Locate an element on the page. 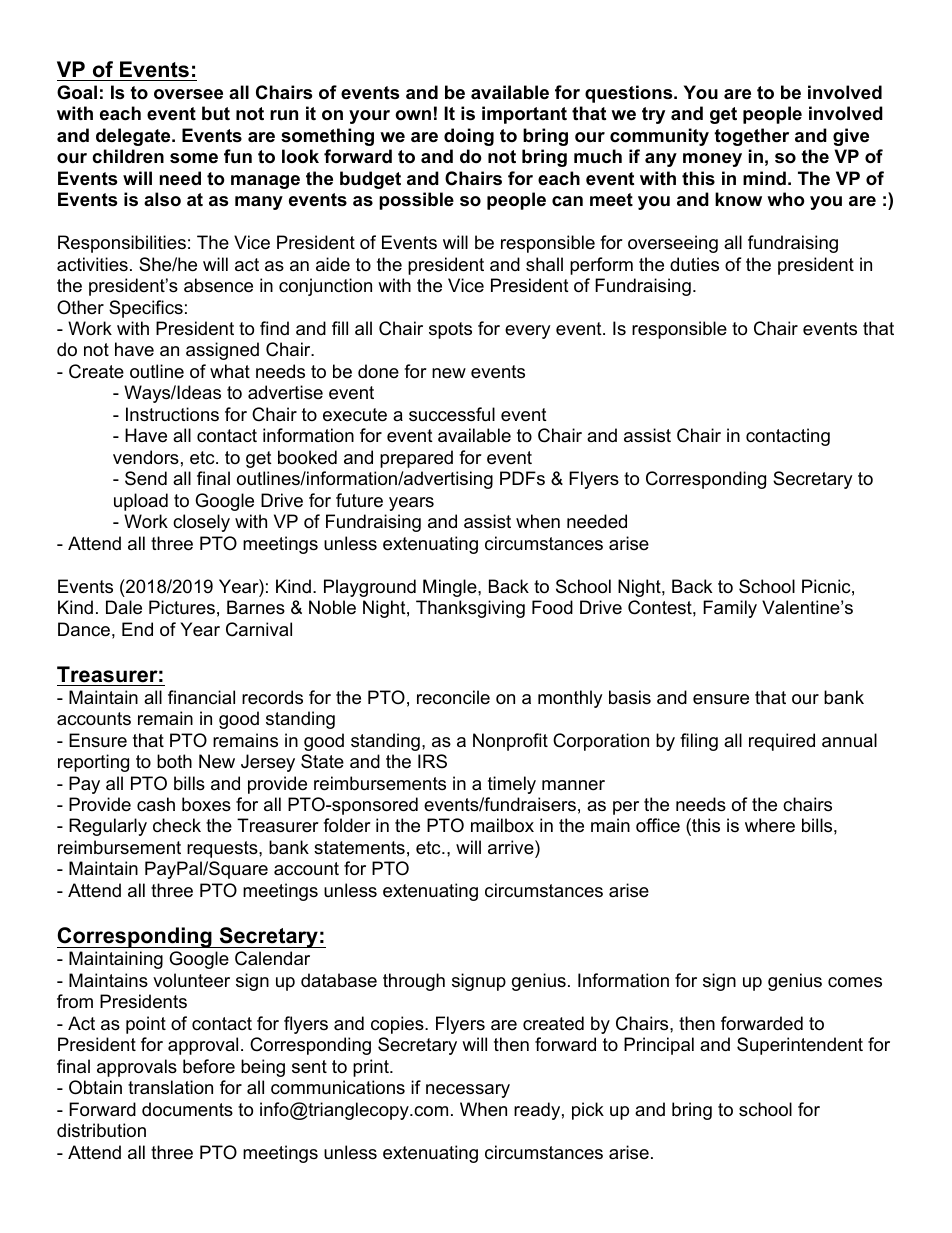 Image resolution: width=952 pixels, height=1233 pixels. Thanksgiving is located at coordinates (470, 609).
